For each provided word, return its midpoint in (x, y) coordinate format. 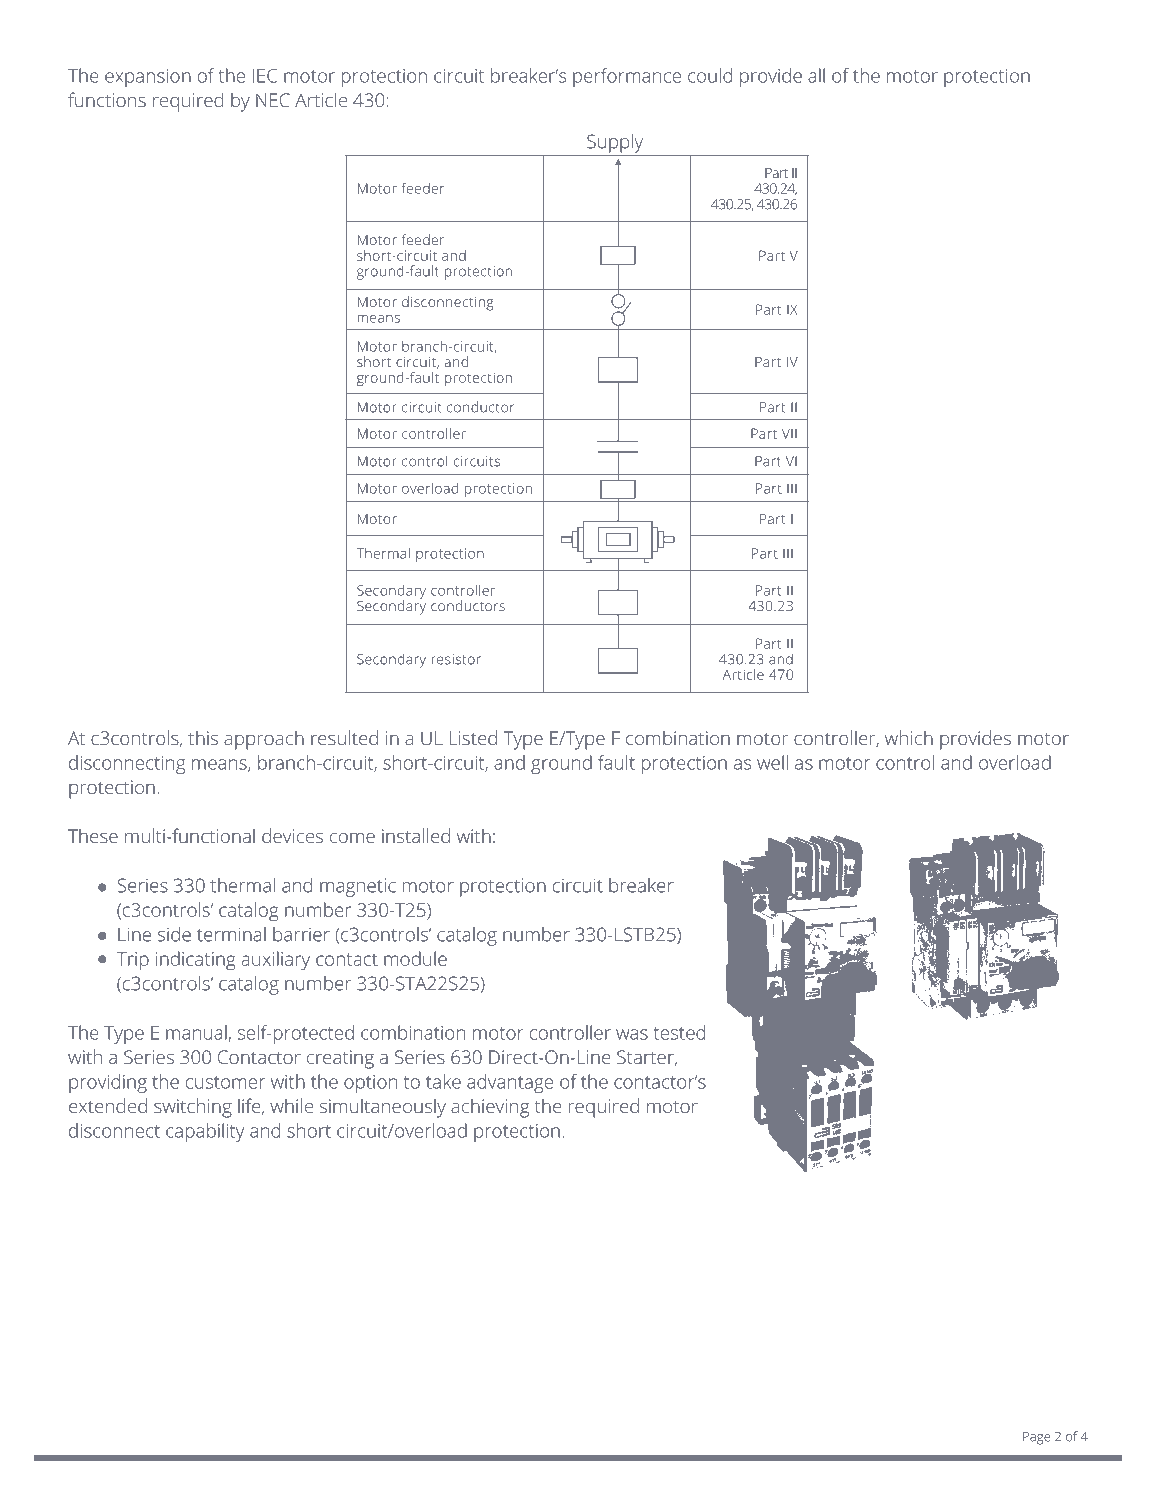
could (710, 75)
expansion (148, 78)
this (203, 738)
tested (679, 1032)
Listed (473, 737)
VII (789, 433)
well (772, 762)
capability (205, 1132)
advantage (510, 1083)
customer (225, 1082)
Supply (615, 143)
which (909, 737)
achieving (490, 1108)
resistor (456, 659)
